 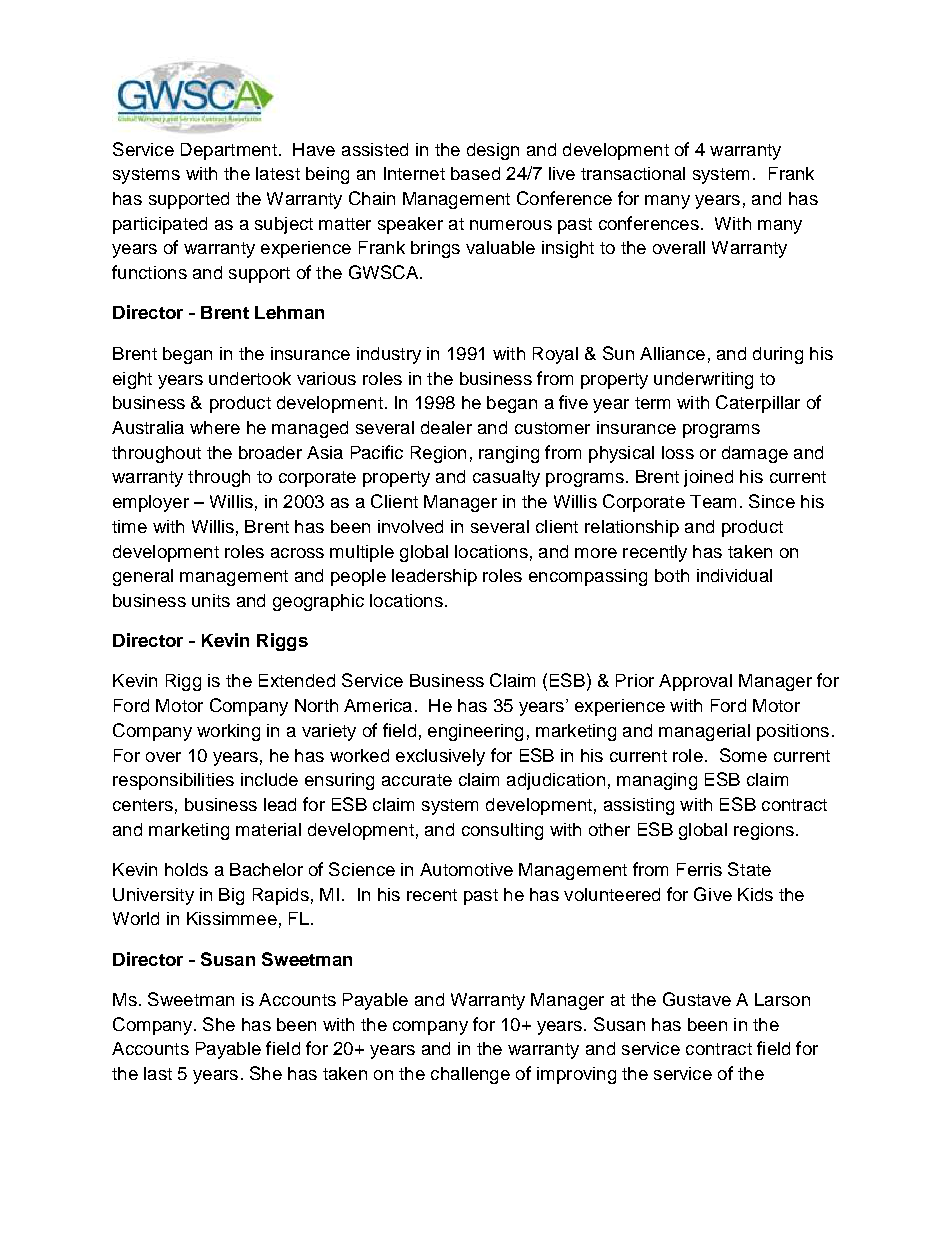 What do you see at coordinates (703, 380) in the screenshot?
I see `underwriting` at bounding box center [703, 380].
